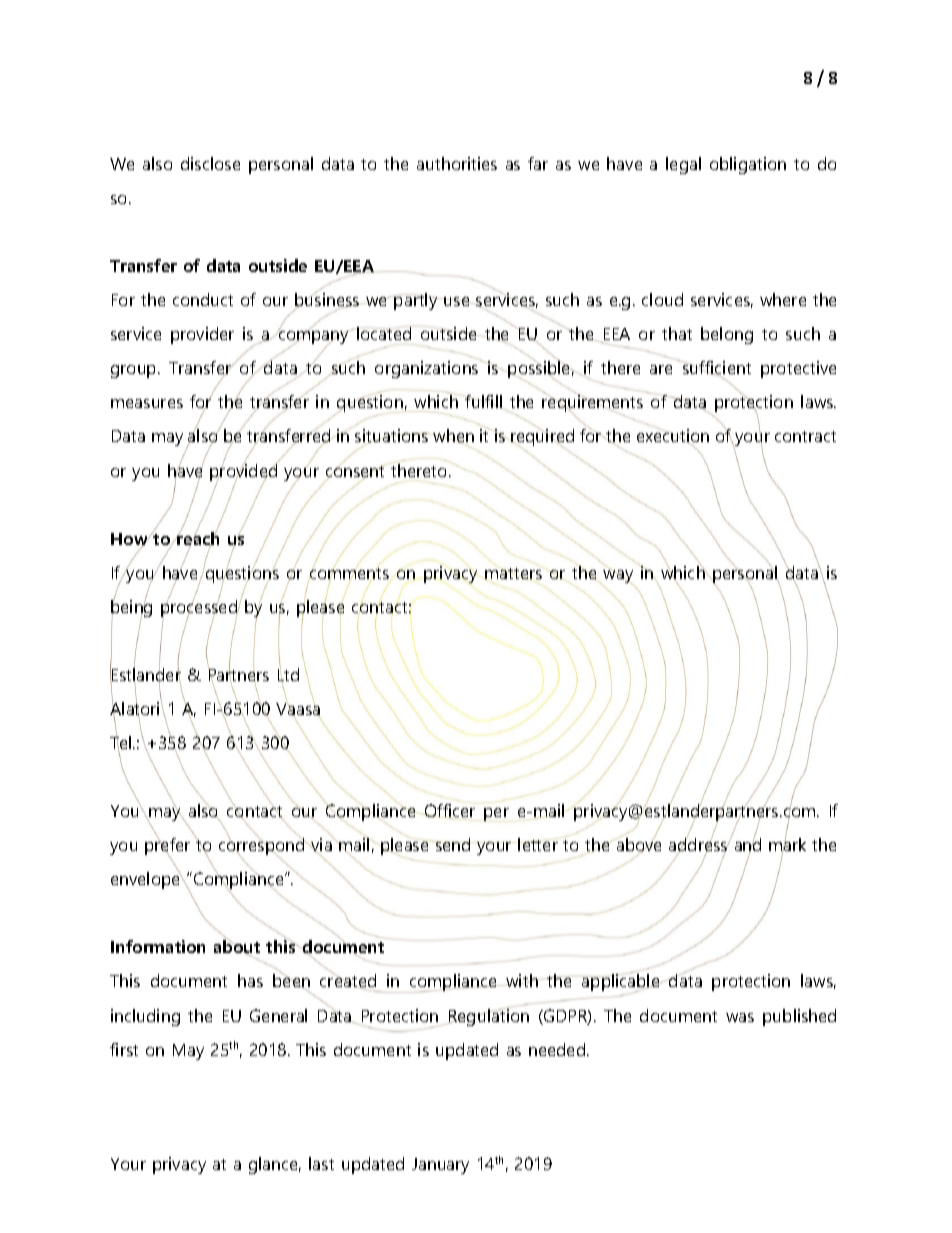 Image resolution: width=952 pixels, height=1233 pixels. I want to click on glance, so click(275, 1165).
